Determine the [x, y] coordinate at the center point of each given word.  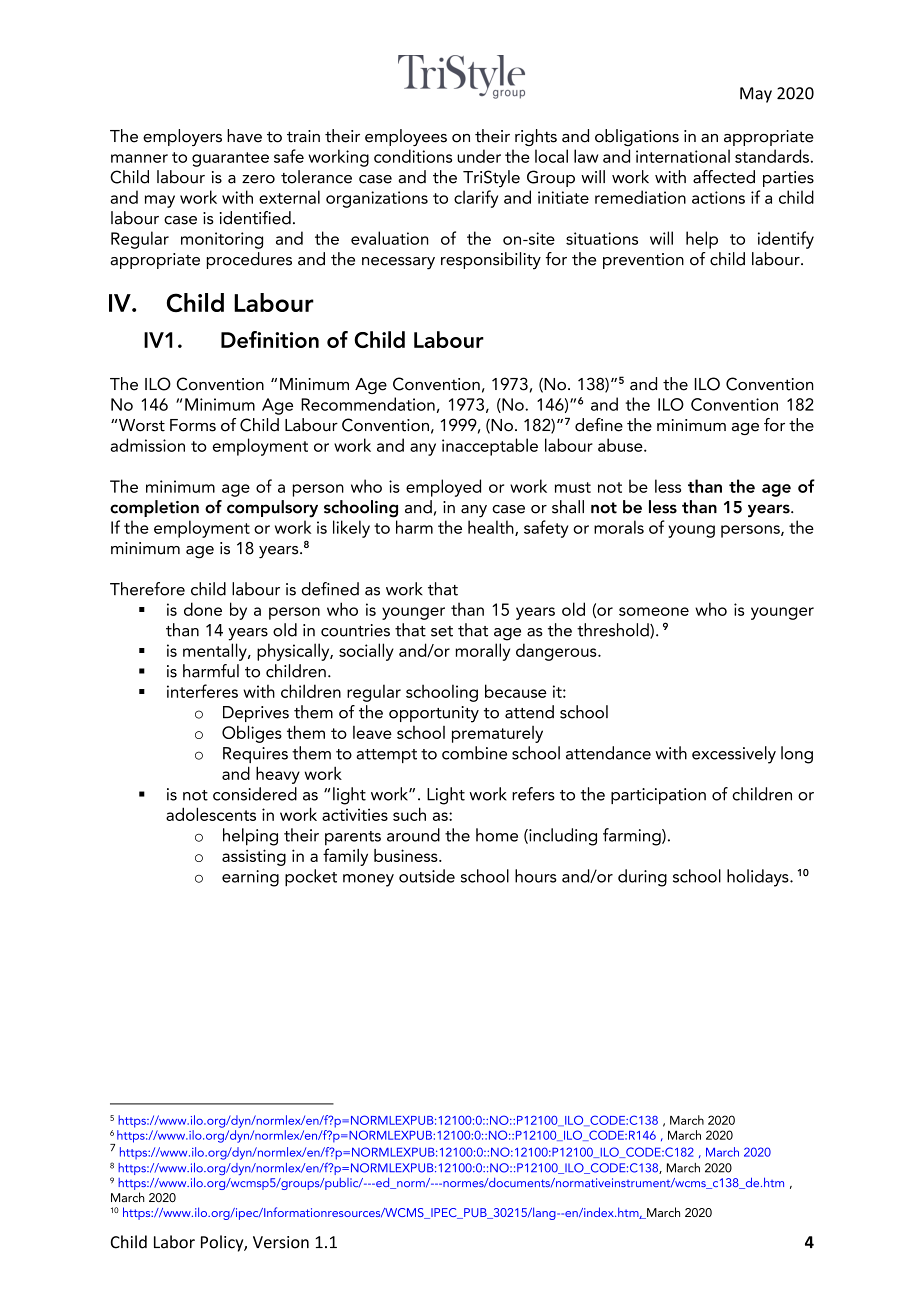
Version [281, 1242]
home [497, 835]
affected [724, 177]
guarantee [230, 159]
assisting [254, 857]
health [492, 528]
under [479, 156]
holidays [759, 878]
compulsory [272, 509]
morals [619, 527]
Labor [174, 1242]
